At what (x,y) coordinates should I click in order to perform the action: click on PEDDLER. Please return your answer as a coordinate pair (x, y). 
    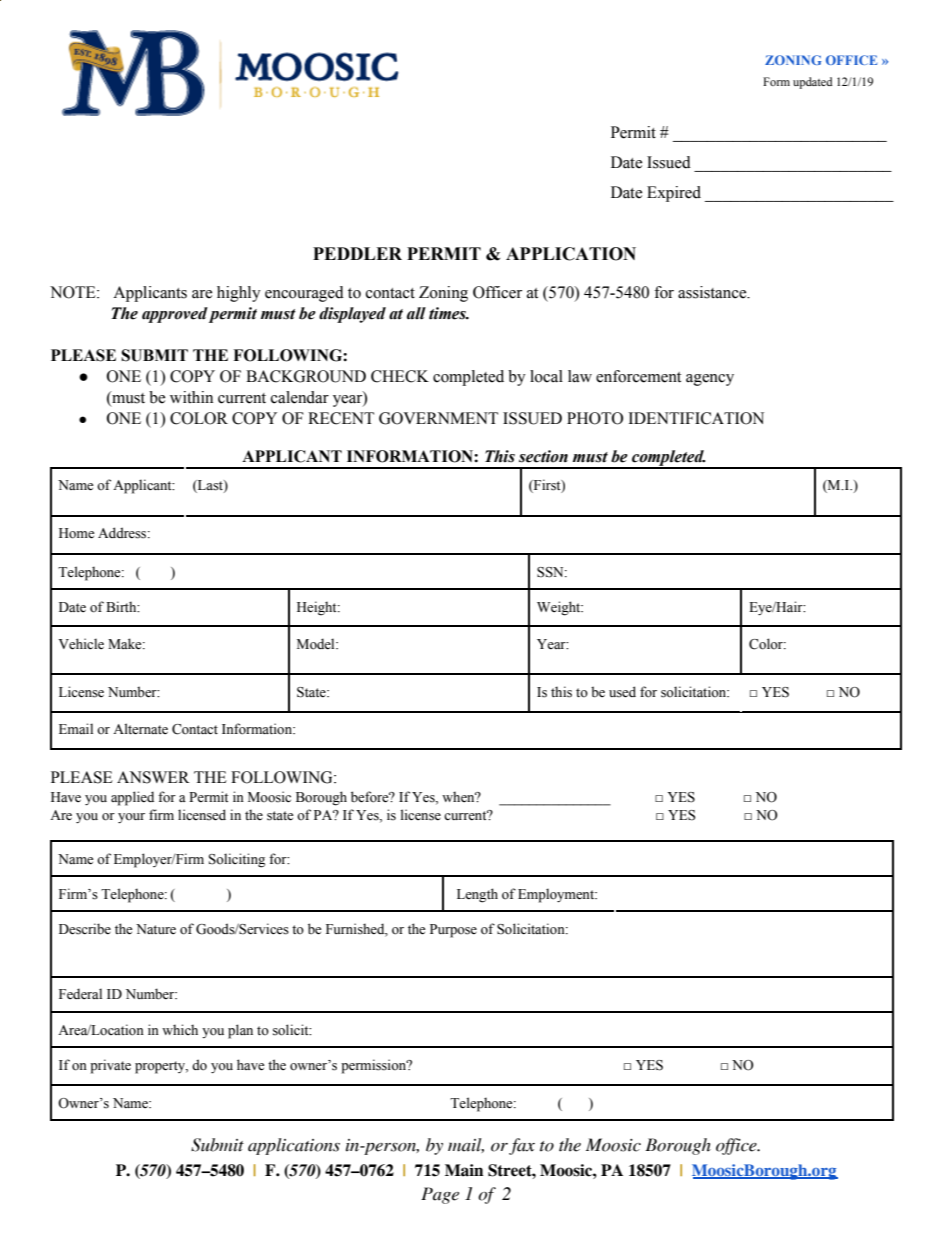
    Looking at the image, I should click on (357, 253).
